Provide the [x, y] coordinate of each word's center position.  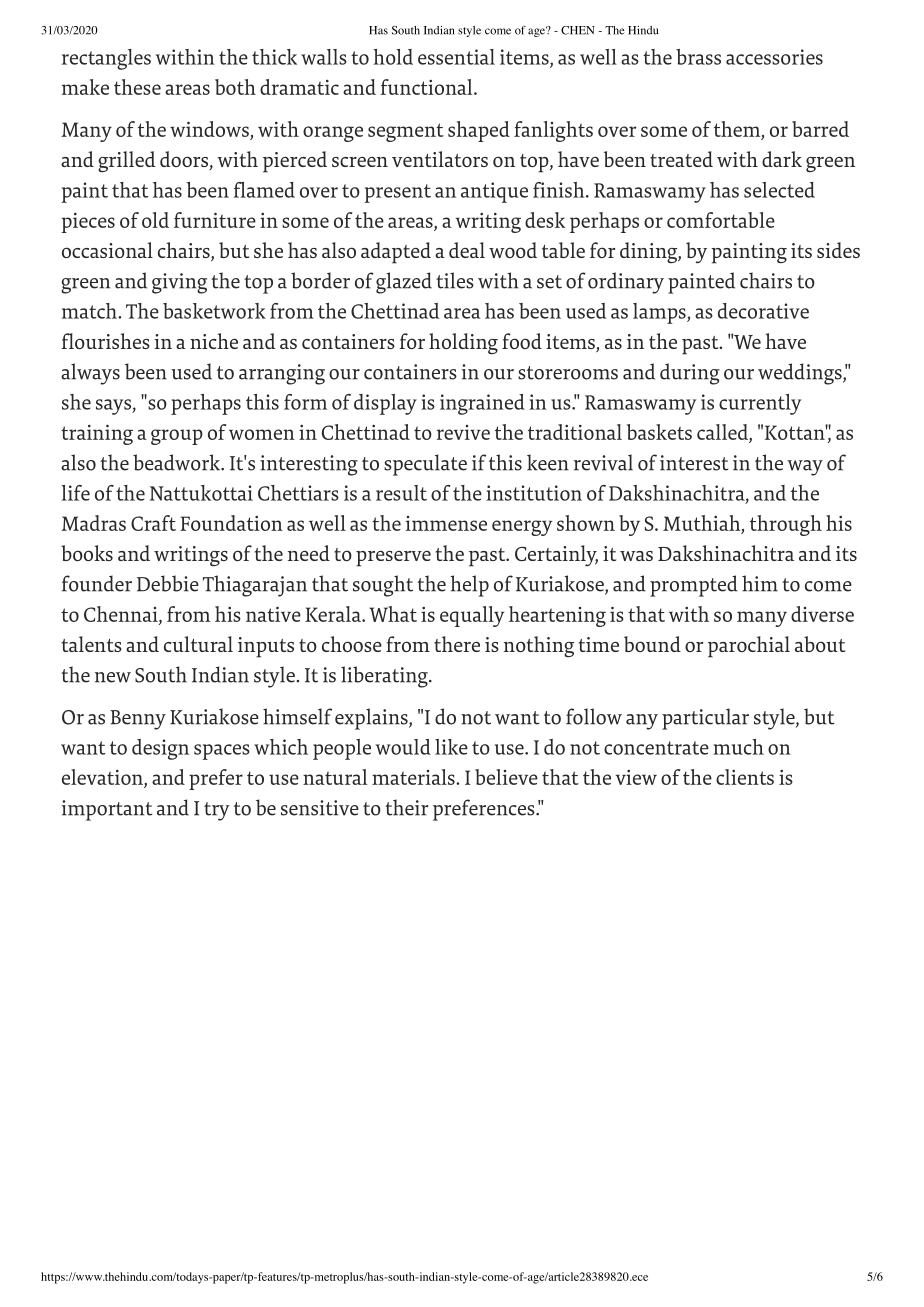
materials [414, 777]
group [177, 437]
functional [427, 87]
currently [760, 404]
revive [463, 432]
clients [745, 777]
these [137, 87]
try [217, 811]
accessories [774, 57]
